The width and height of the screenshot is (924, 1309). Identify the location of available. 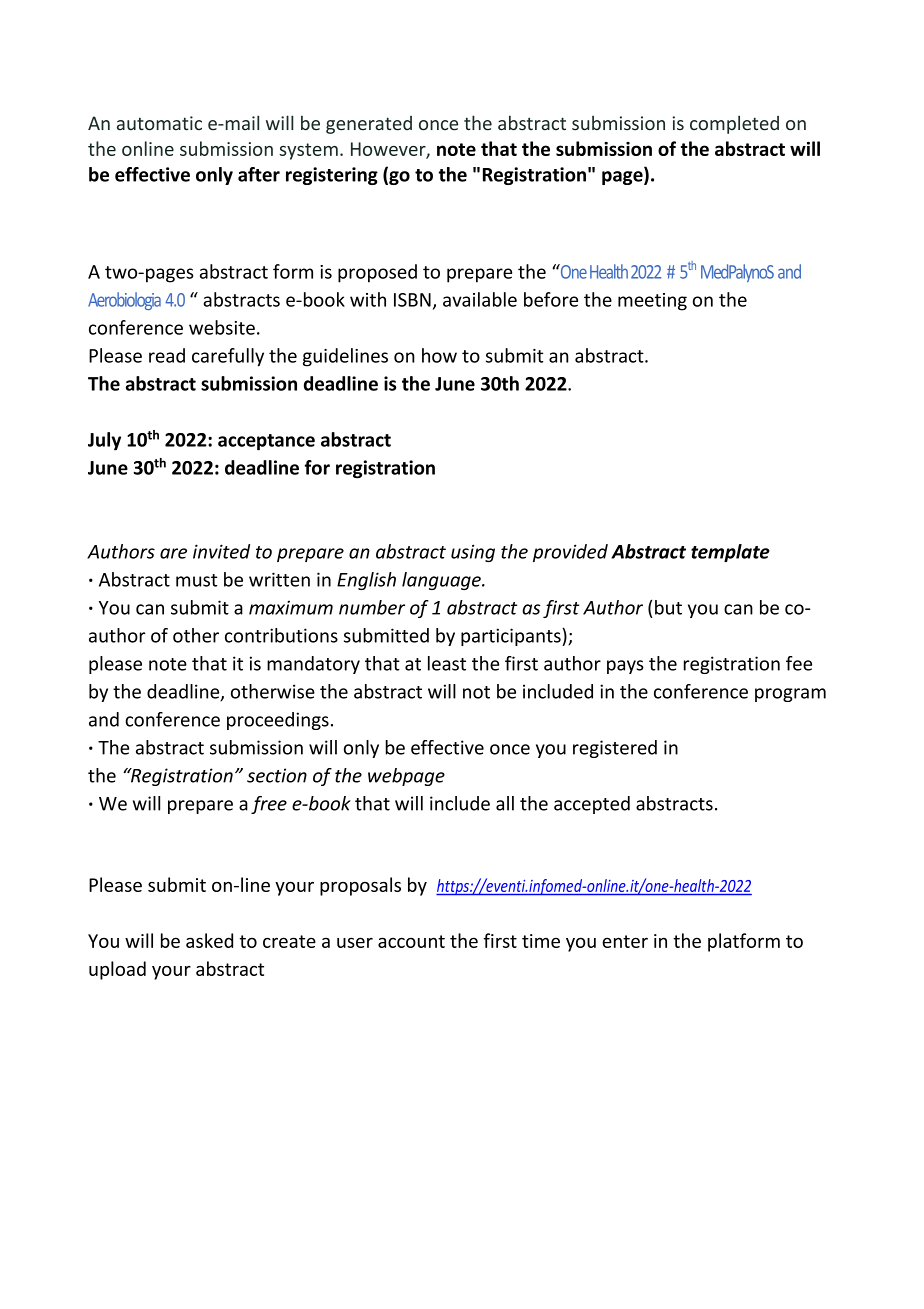
(480, 299).
